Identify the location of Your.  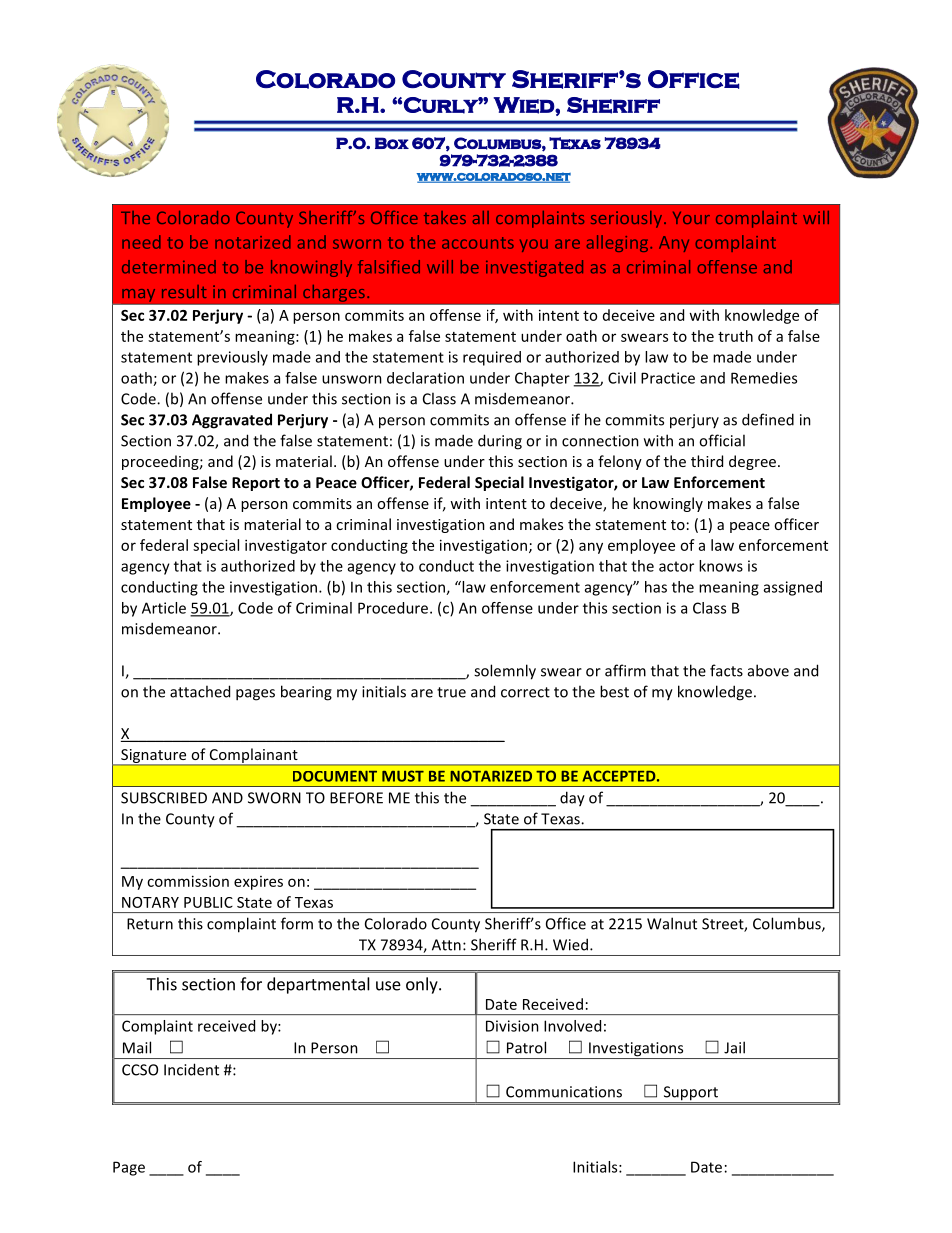
(691, 218).
